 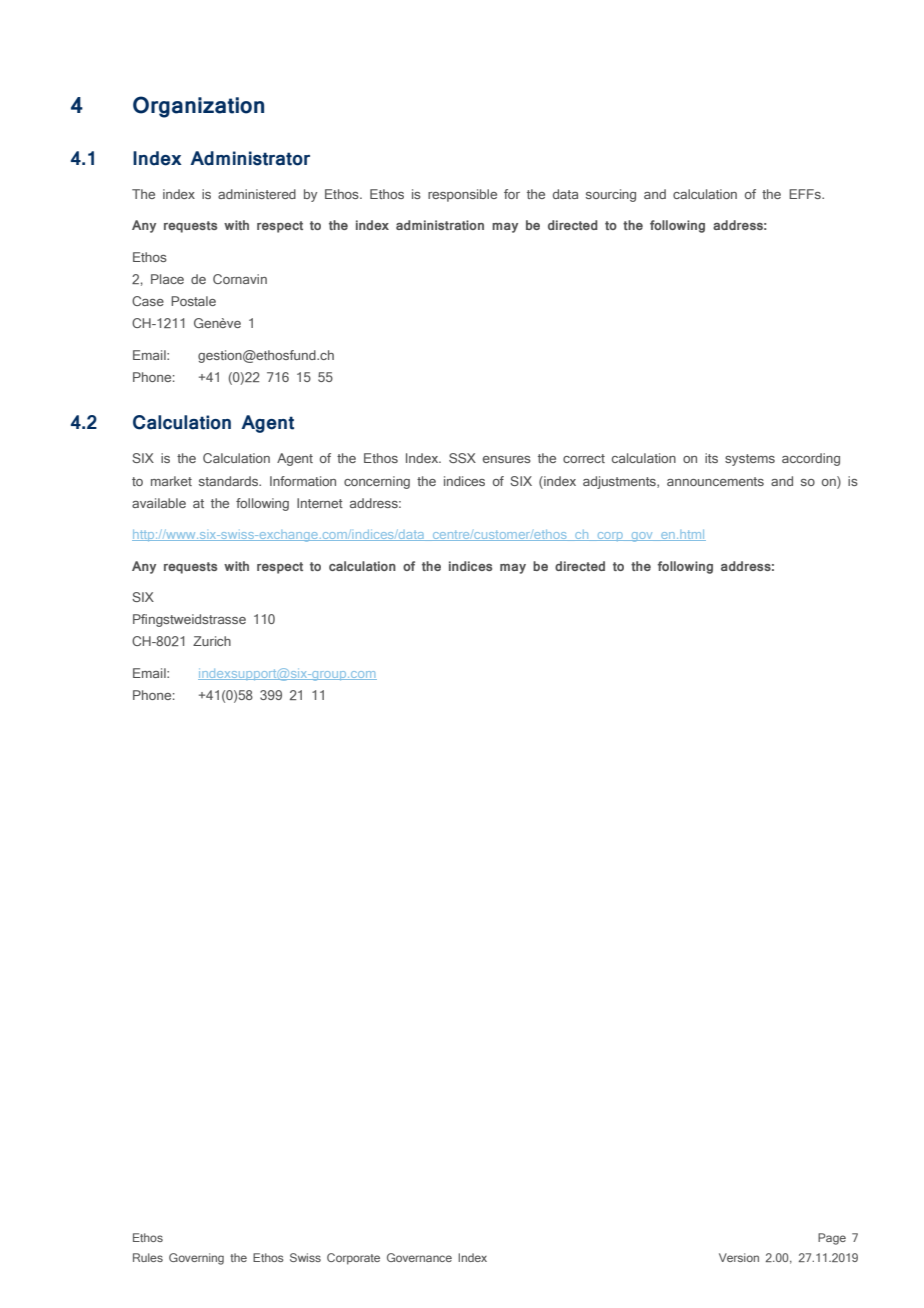 What do you see at coordinates (230, 481) in the screenshot?
I see `standards` at bounding box center [230, 481].
